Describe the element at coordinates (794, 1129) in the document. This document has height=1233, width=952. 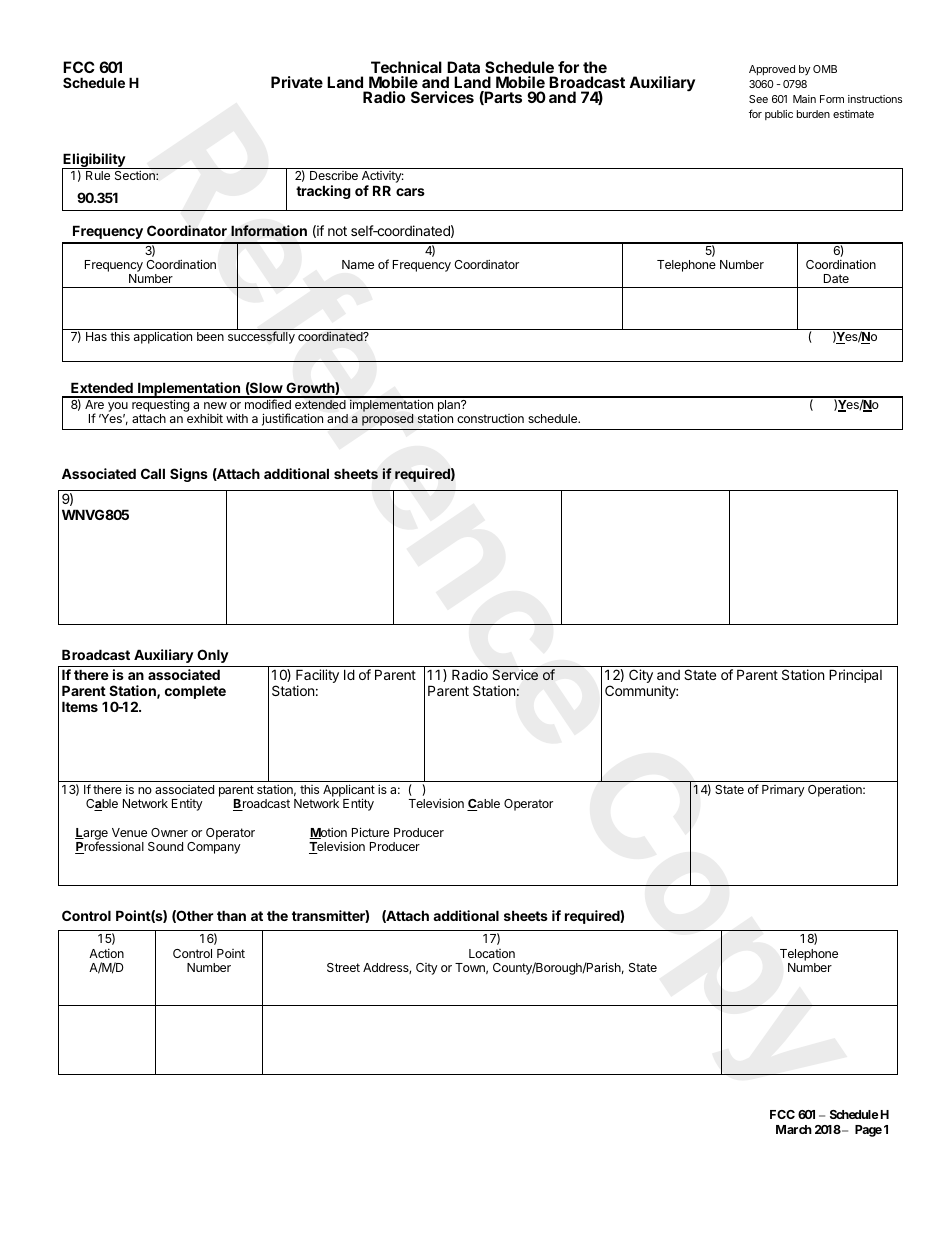
I see `March` at that location.
